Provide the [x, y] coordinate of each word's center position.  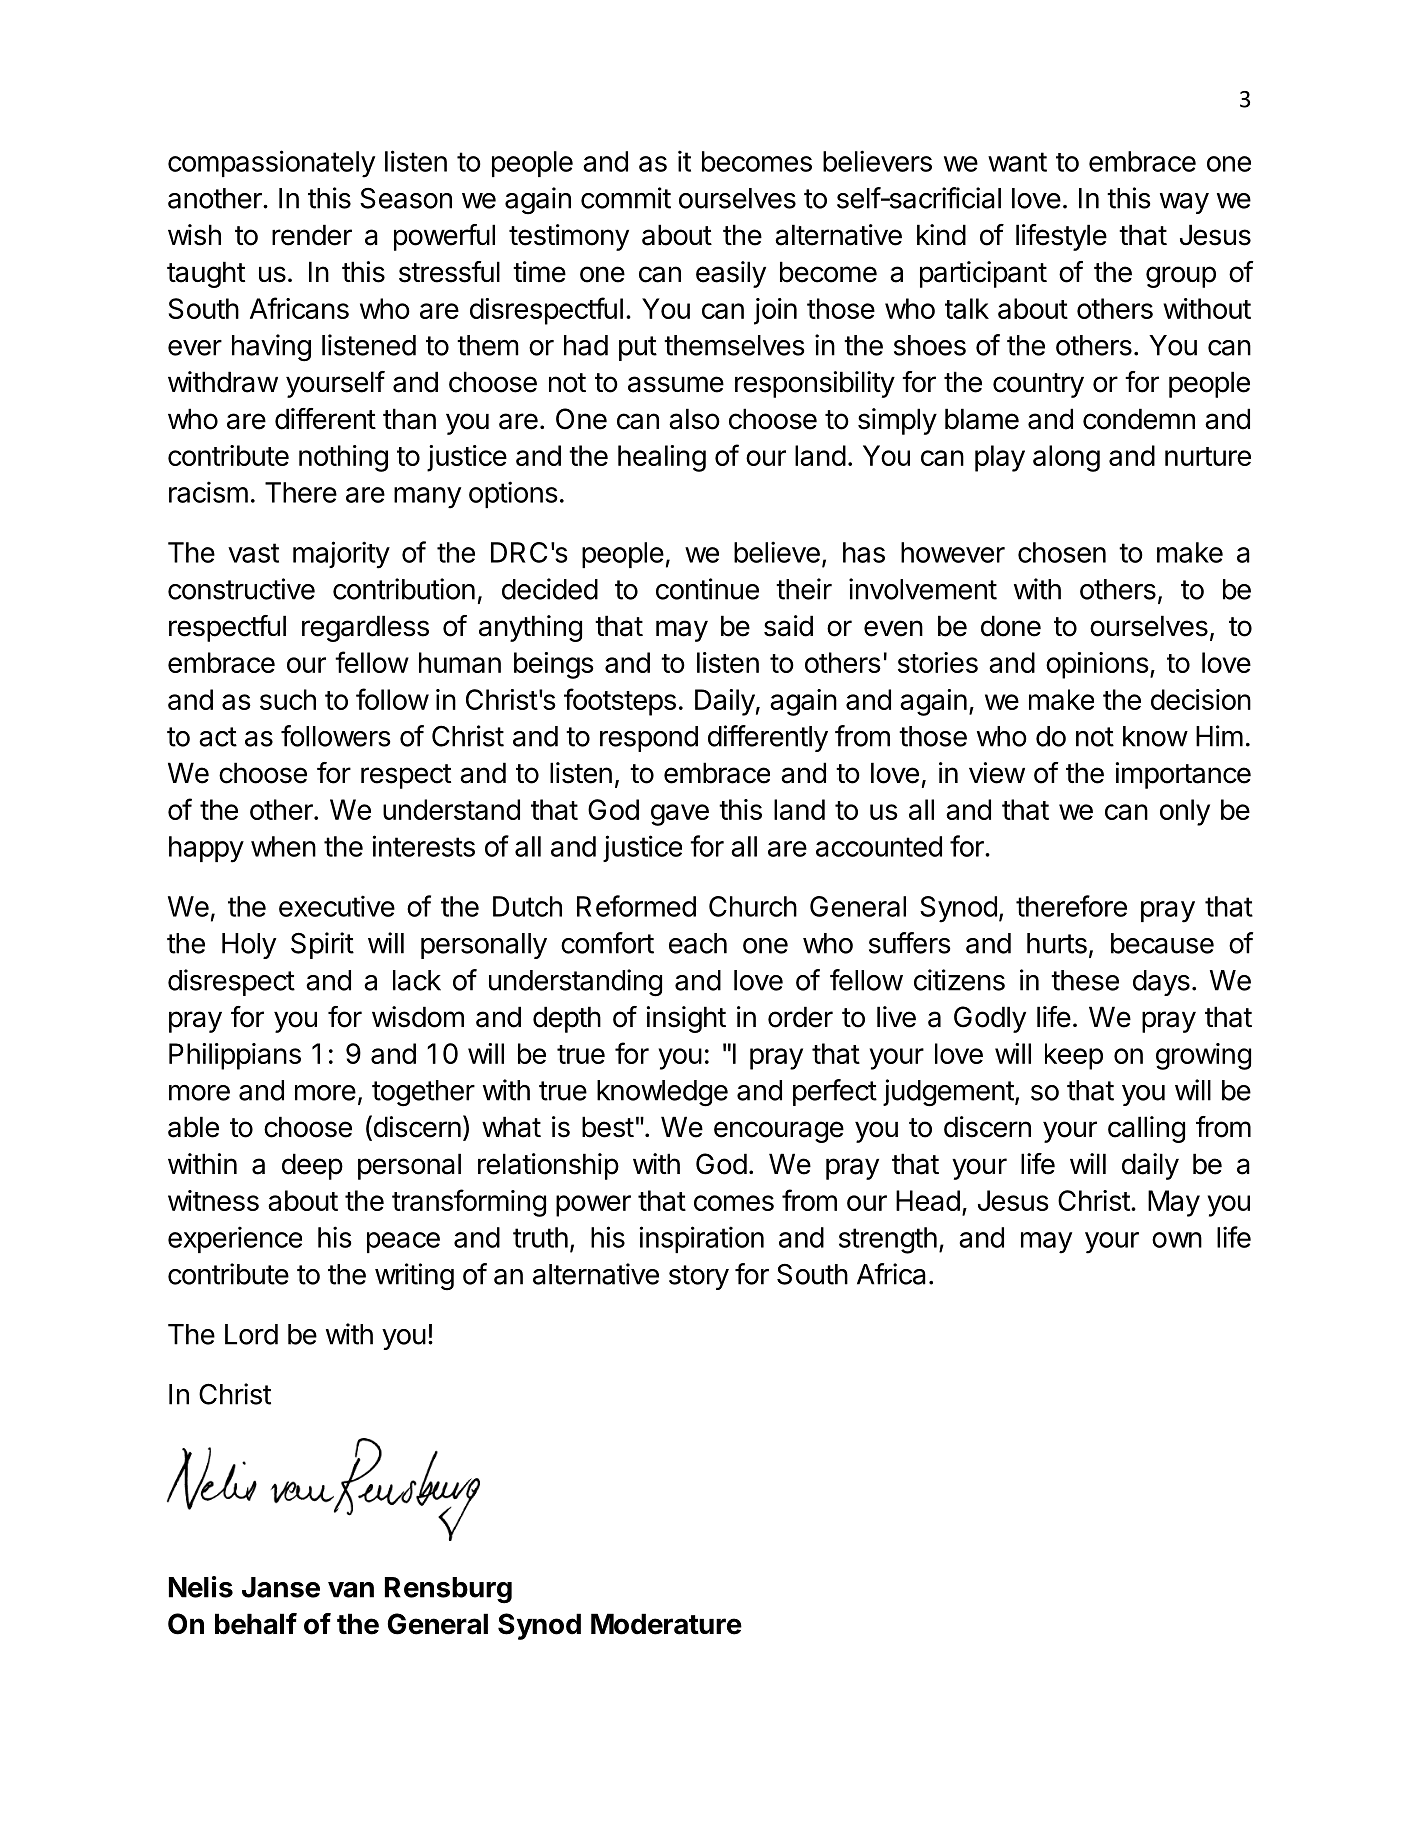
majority [341, 555]
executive [337, 906]
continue [707, 589]
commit [626, 198]
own [1177, 1240]
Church [753, 906]
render [312, 235]
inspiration [702, 1239]
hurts [1057, 943]
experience [235, 1239]
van [351, 1590]
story [699, 1277]
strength [888, 1240]
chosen [1062, 552]
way [1184, 203]
